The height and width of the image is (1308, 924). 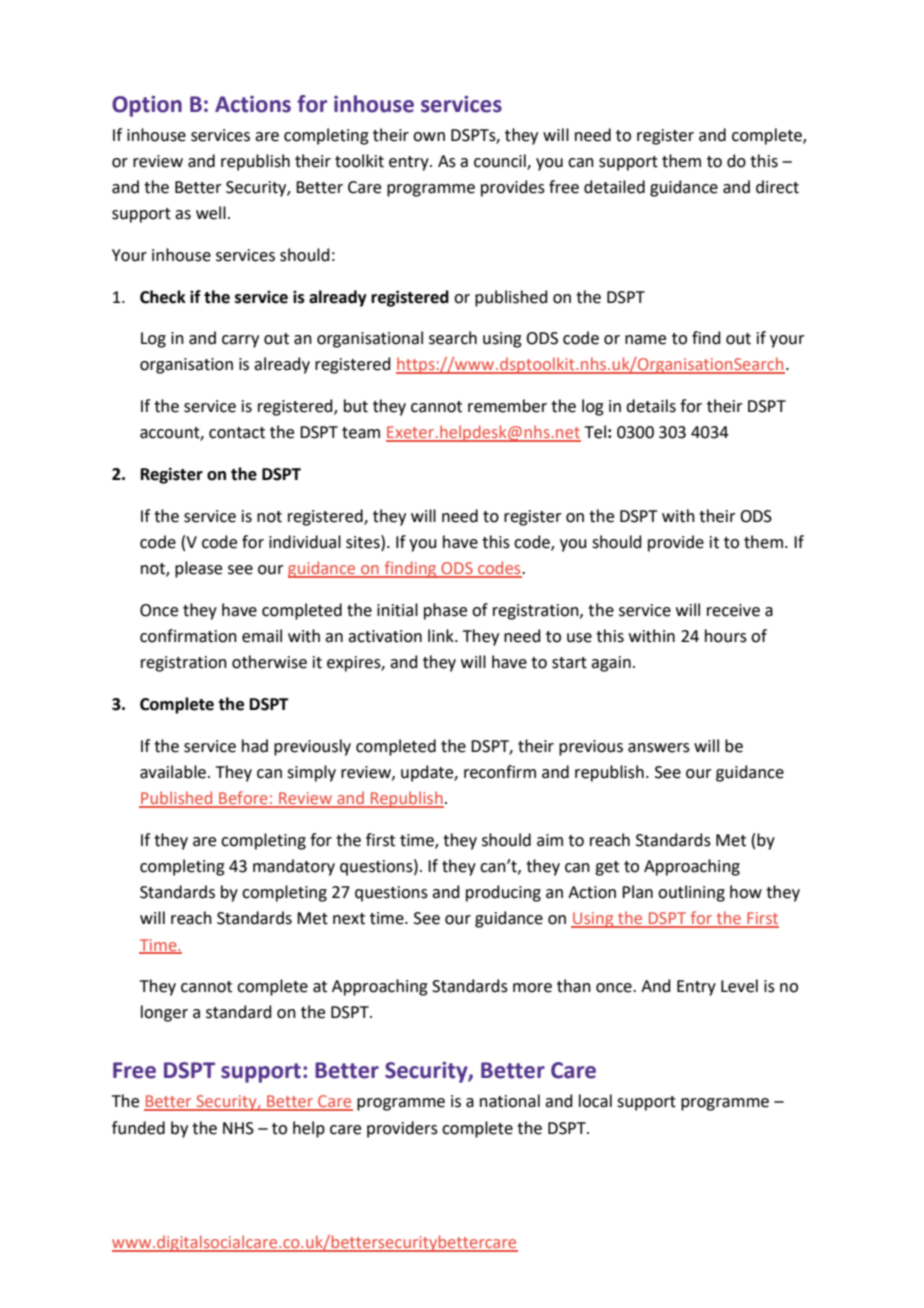 I want to click on carry, so click(x=240, y=341).
